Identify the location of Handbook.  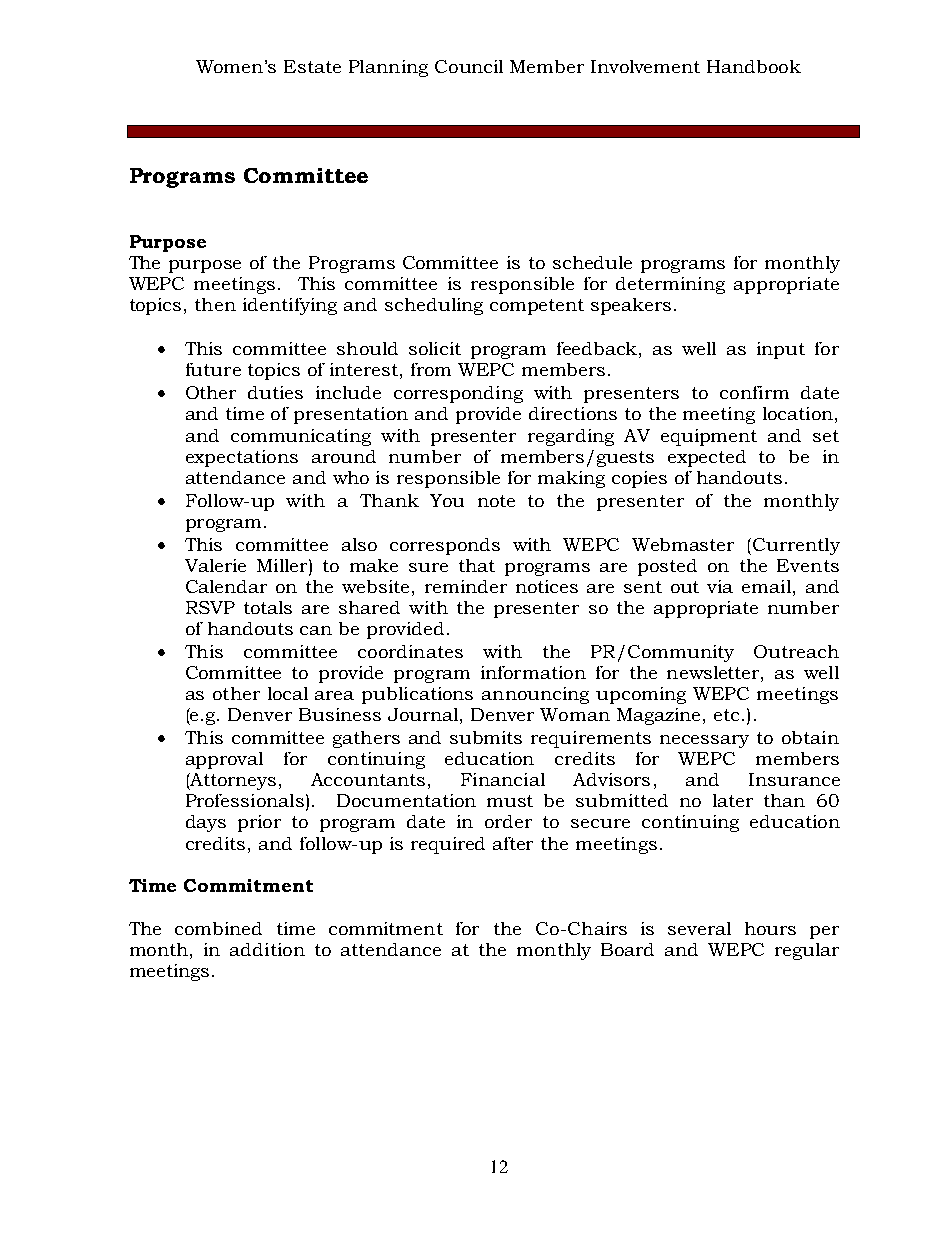
(754, 66).
